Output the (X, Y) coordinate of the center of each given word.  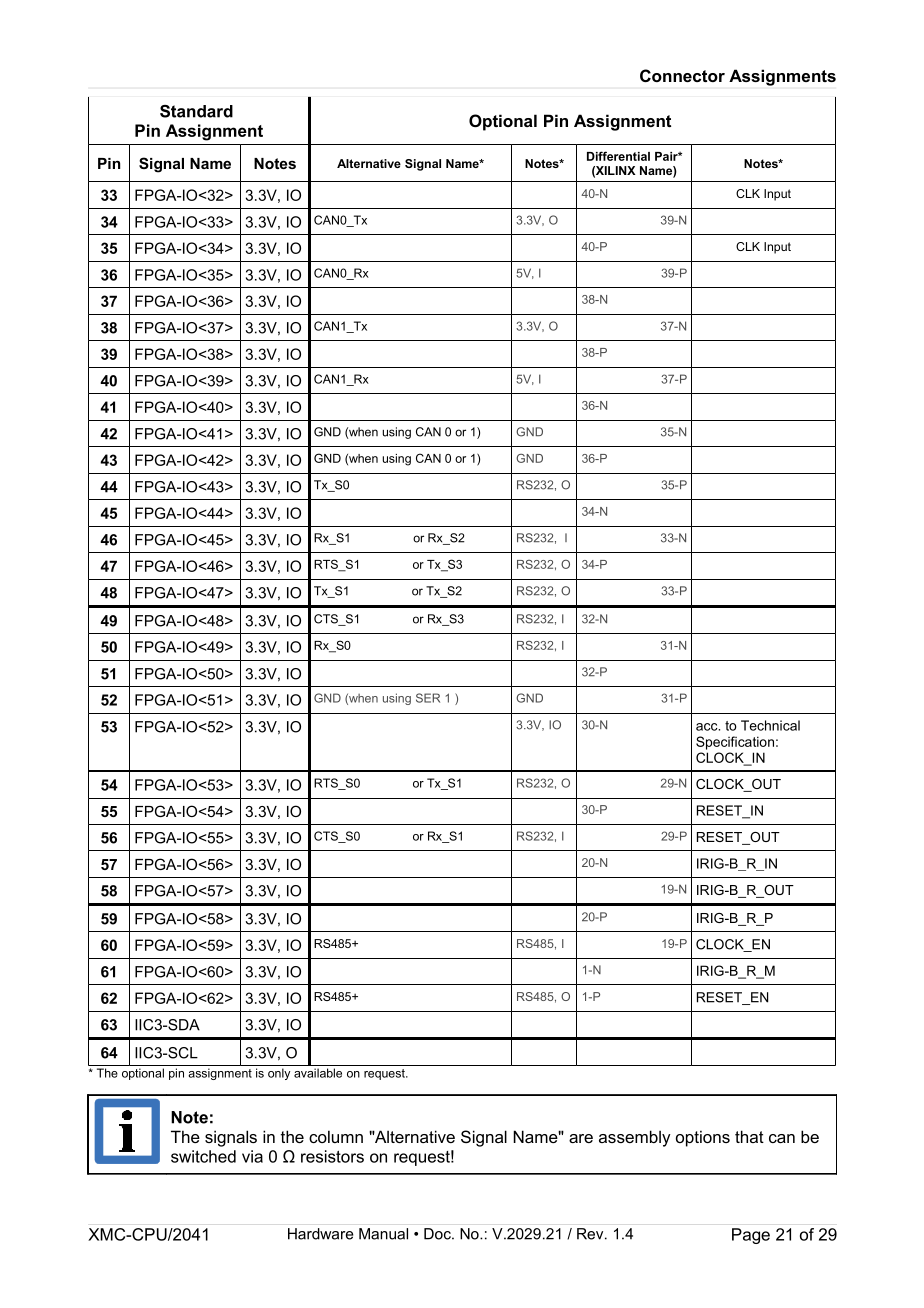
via (252, 1156)
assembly (635, 1138)
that (749, 1136)
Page (751, 1236)
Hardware (321, 1234)
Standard (196, 111)
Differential (618, 156)
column (336, 1136)
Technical (770, 725)
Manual (383, 1234)
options (703, 1138)
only (279, 1074)
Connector (682, 75)
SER (428, 698)
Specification (735, 743)
